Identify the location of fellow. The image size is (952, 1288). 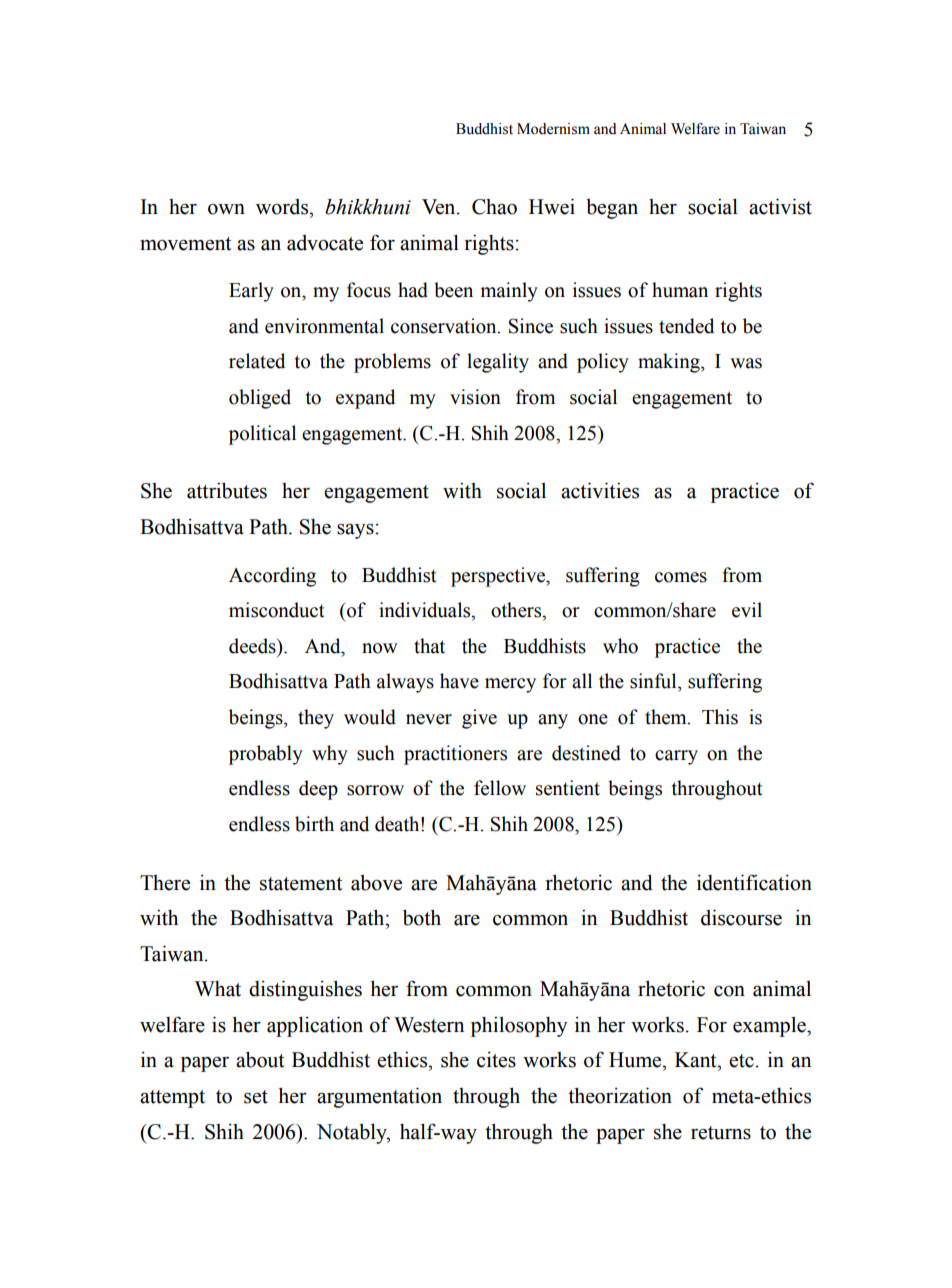
(500, 788).
